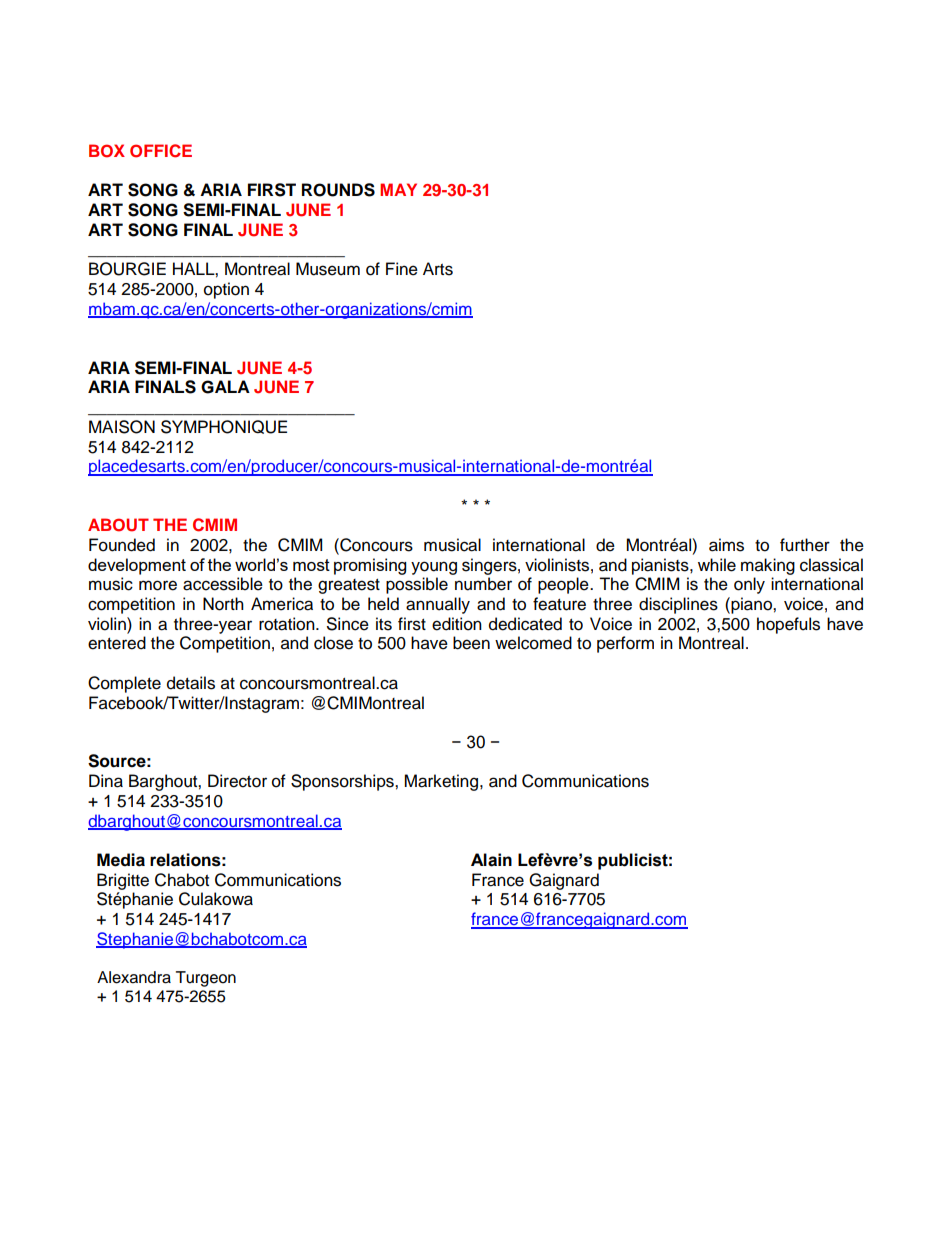  I want to click on further, so click(805, 545).
